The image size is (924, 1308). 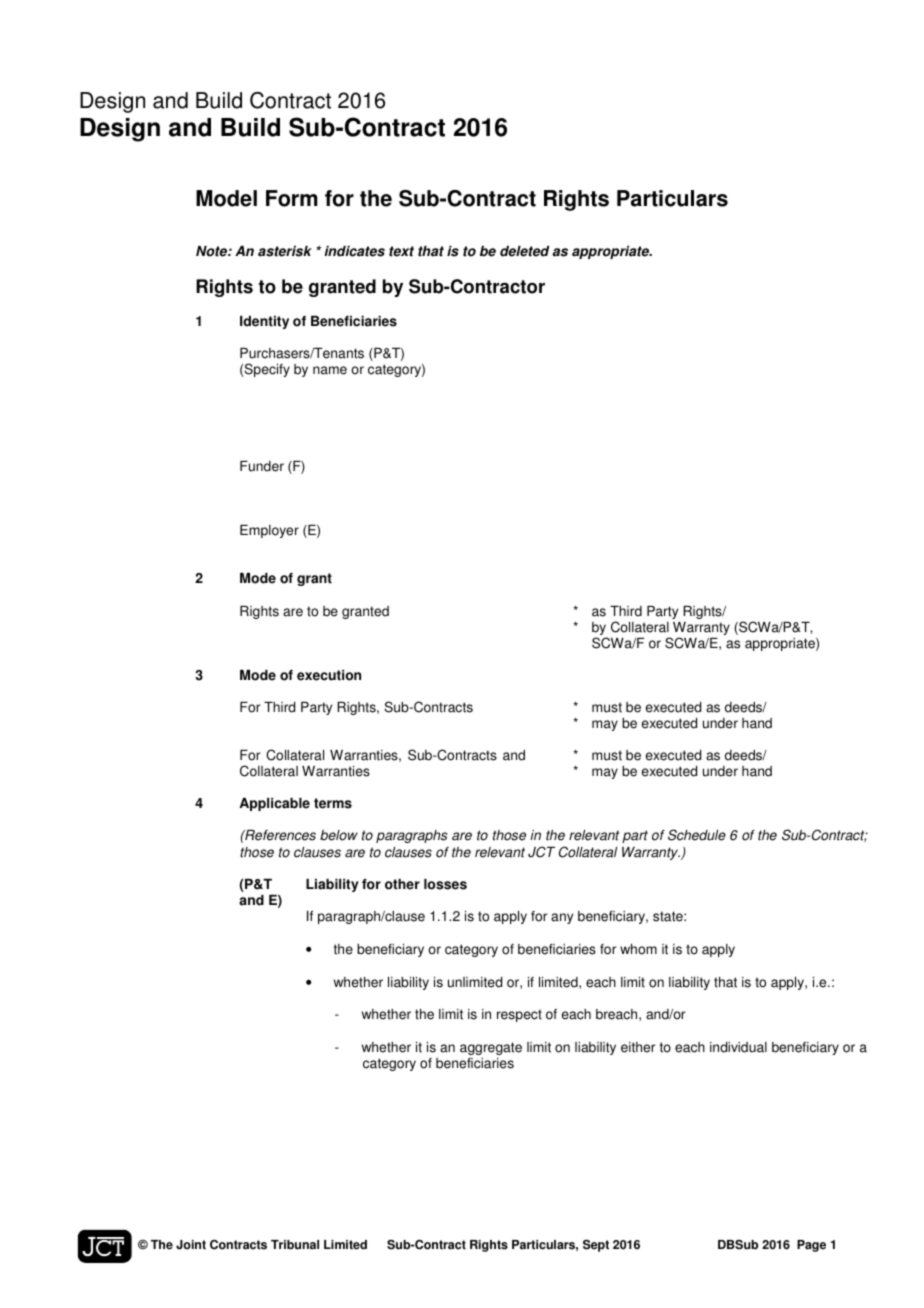 I want to click on text, so click(x=401, y=251).
